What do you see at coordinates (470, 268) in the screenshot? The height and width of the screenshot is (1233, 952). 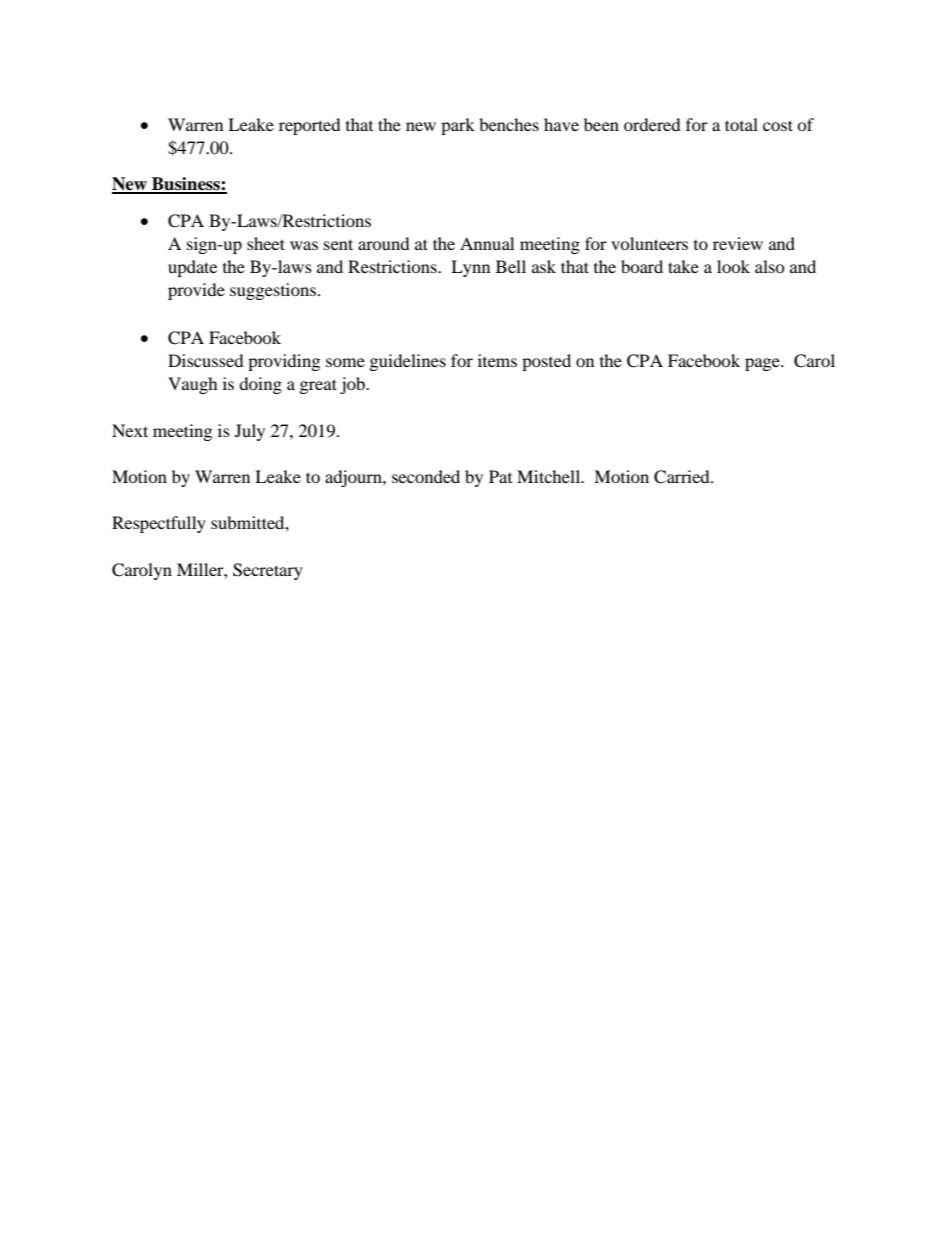 I see `Lynn` at bounding box center [470, 268].
